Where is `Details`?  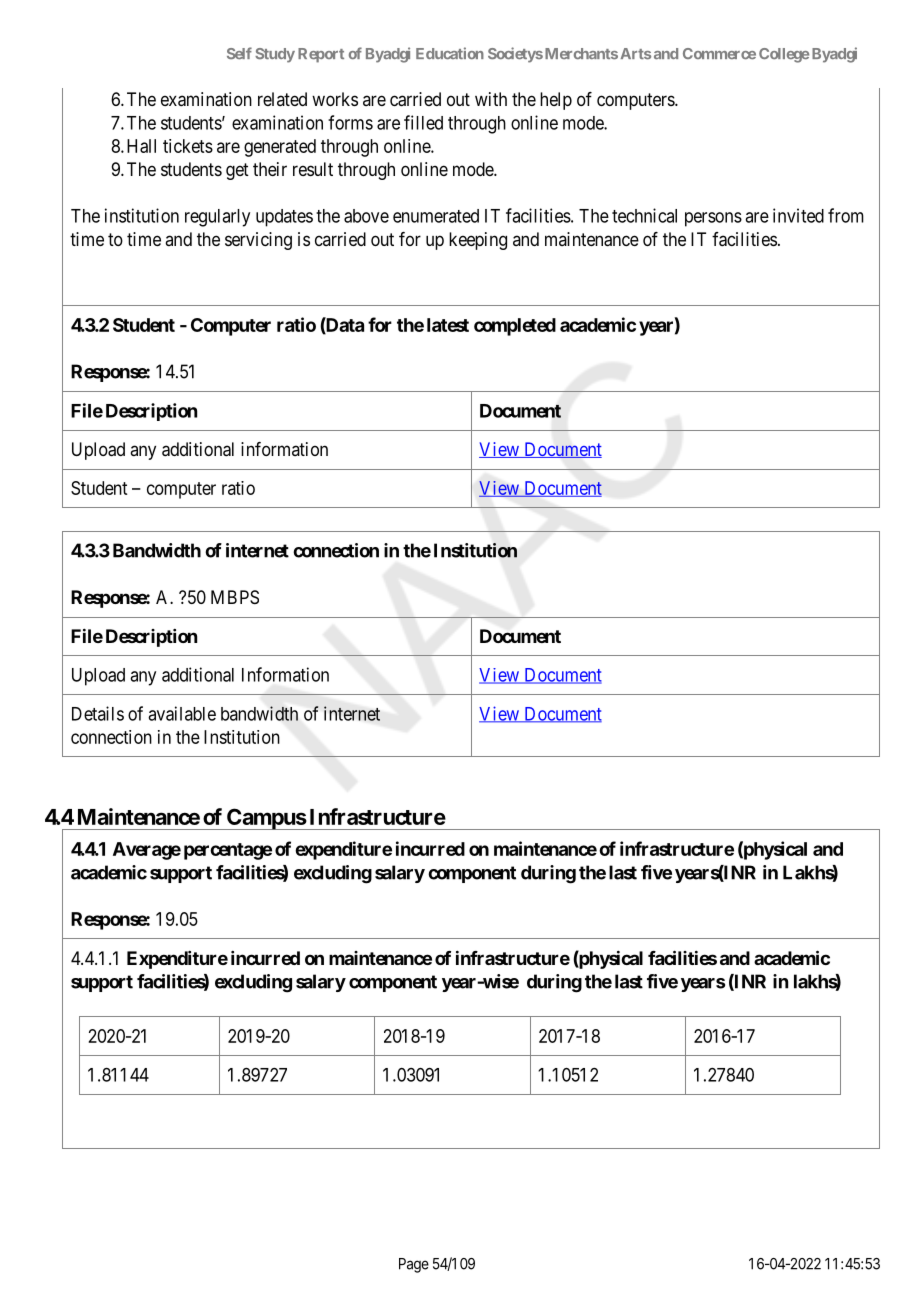
Details is located at coordinates (98, 713).
